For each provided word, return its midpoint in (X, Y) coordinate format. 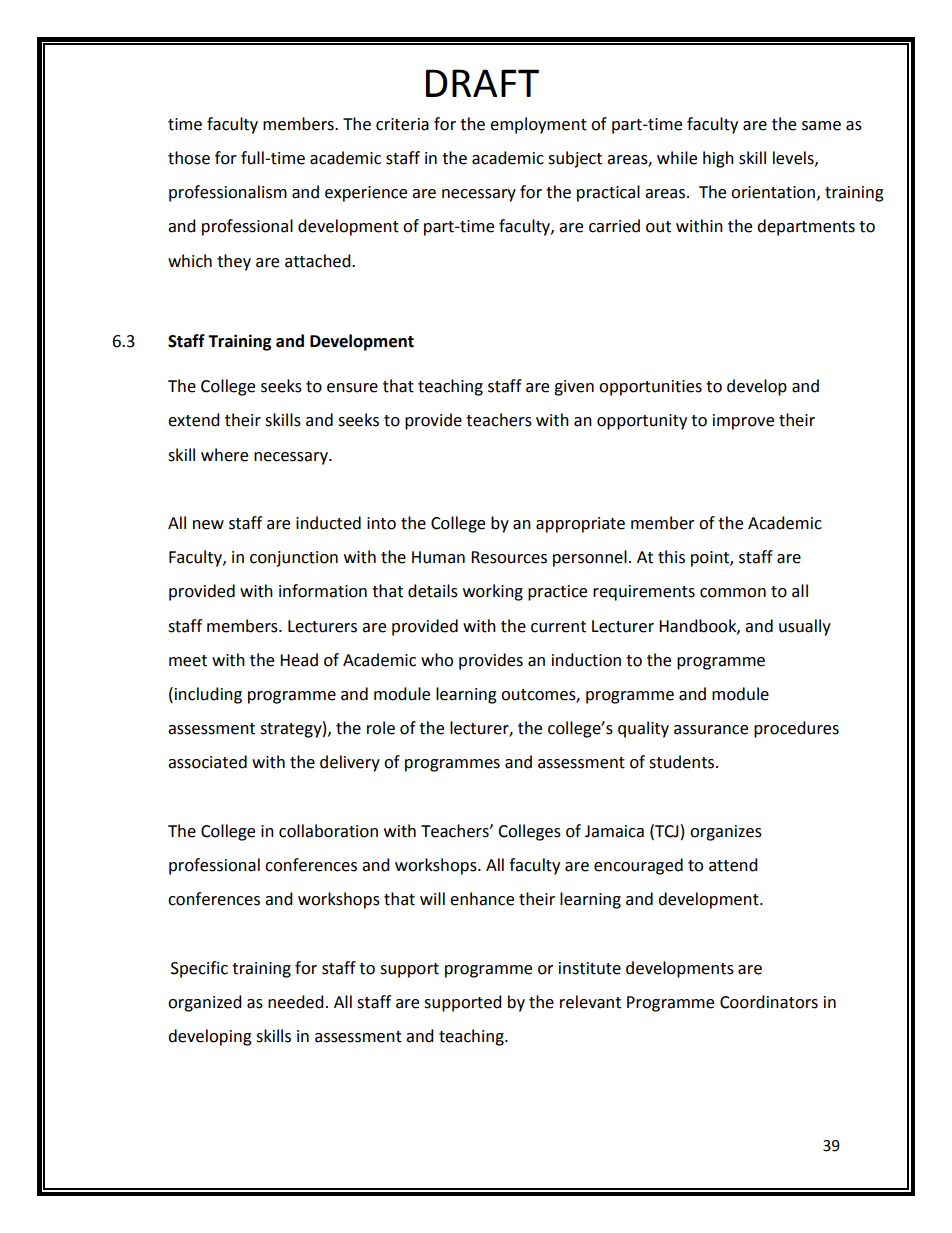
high (718, 159)
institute (590, 968)
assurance (711, 730)
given (574, 388)
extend (194, 420)
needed (296, 1002)
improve (743, 422)
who (437, 660)
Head (299, 660)
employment (538, 125)
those (189, 158)
